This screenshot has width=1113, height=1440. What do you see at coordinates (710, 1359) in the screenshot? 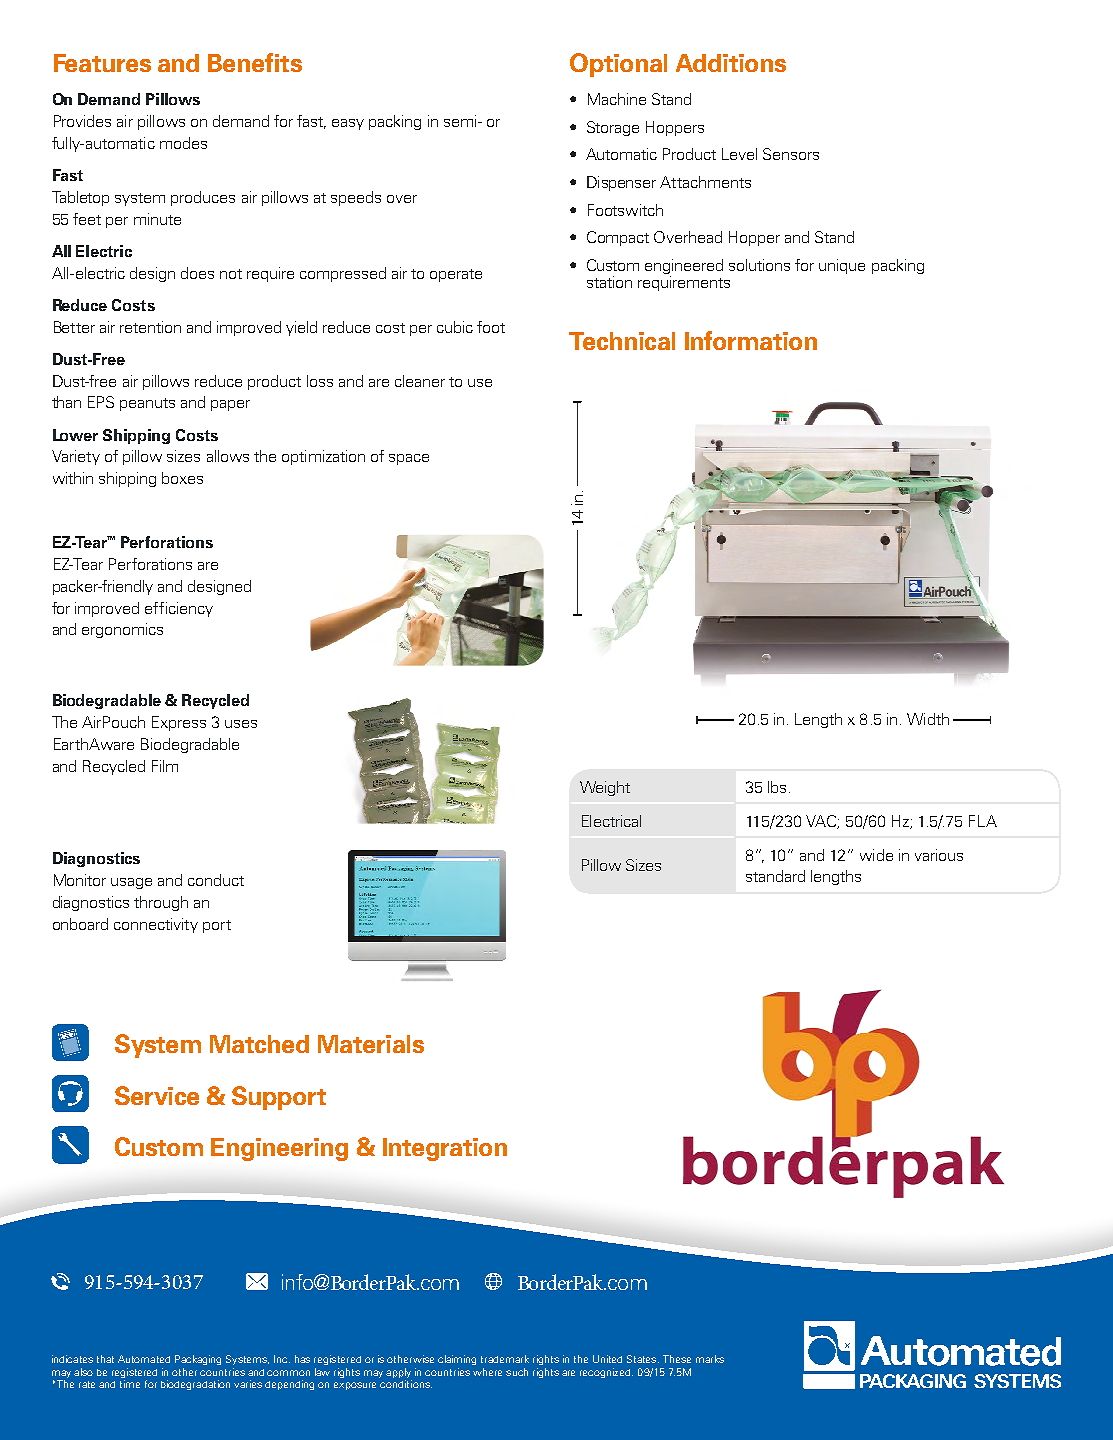
I see `marks` at bounding box center [710, 1359].
